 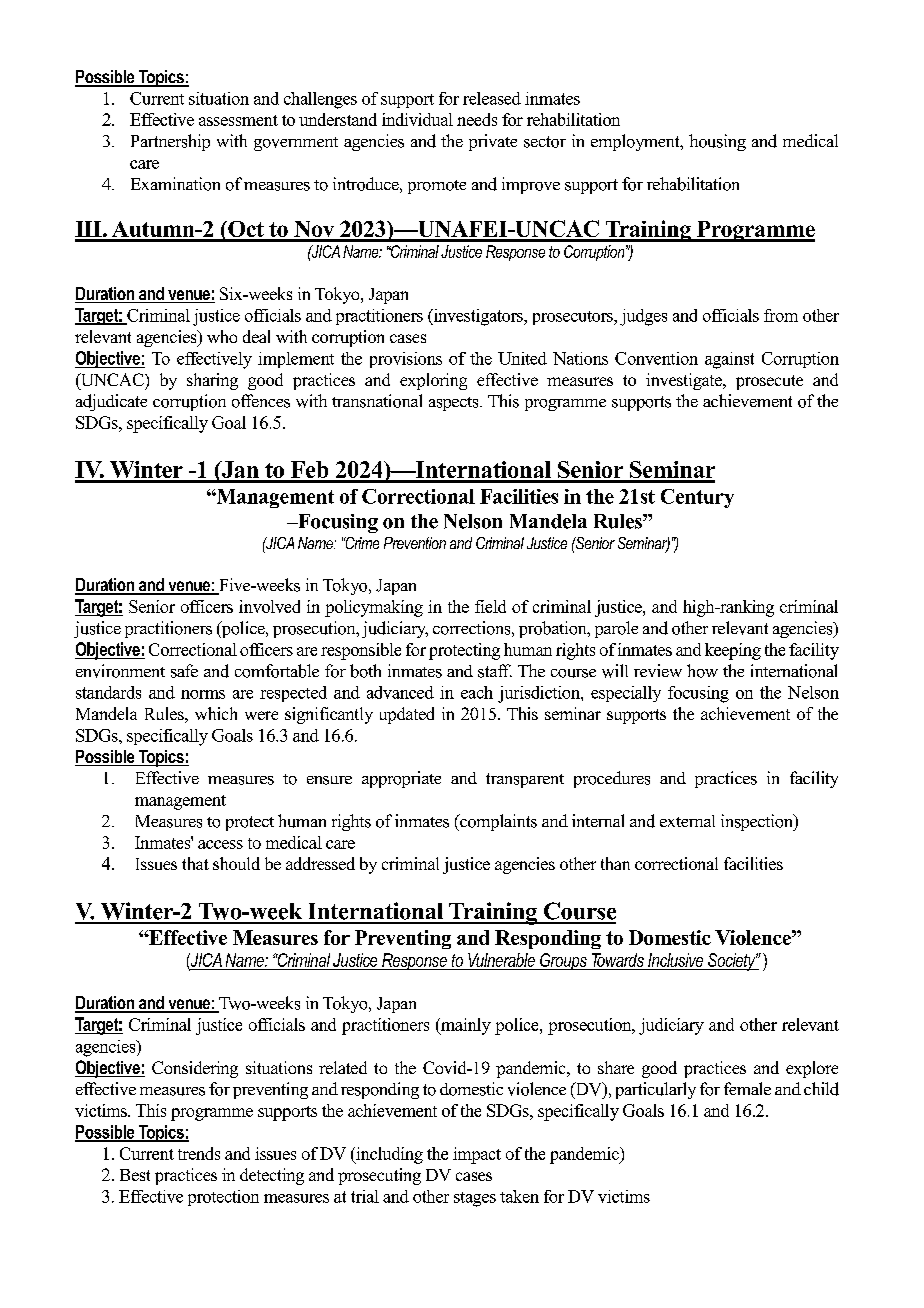 What do you see at coordinates (477, 119) in the image?
I see `needs` at bounding box center [477, 119].
